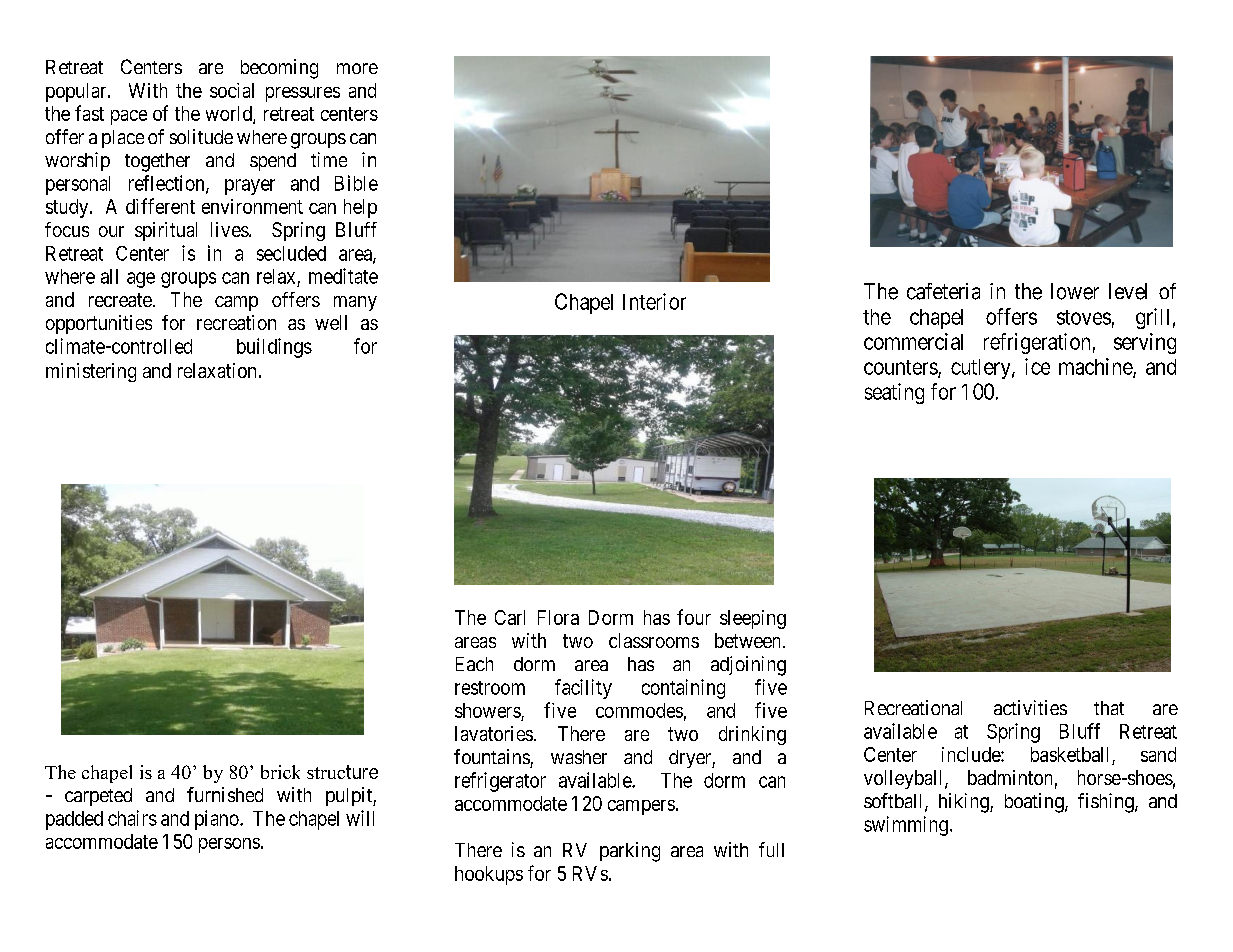  Describe the element at coordinates (1075, 291) in the screenshot. I see `lower` at that location.
